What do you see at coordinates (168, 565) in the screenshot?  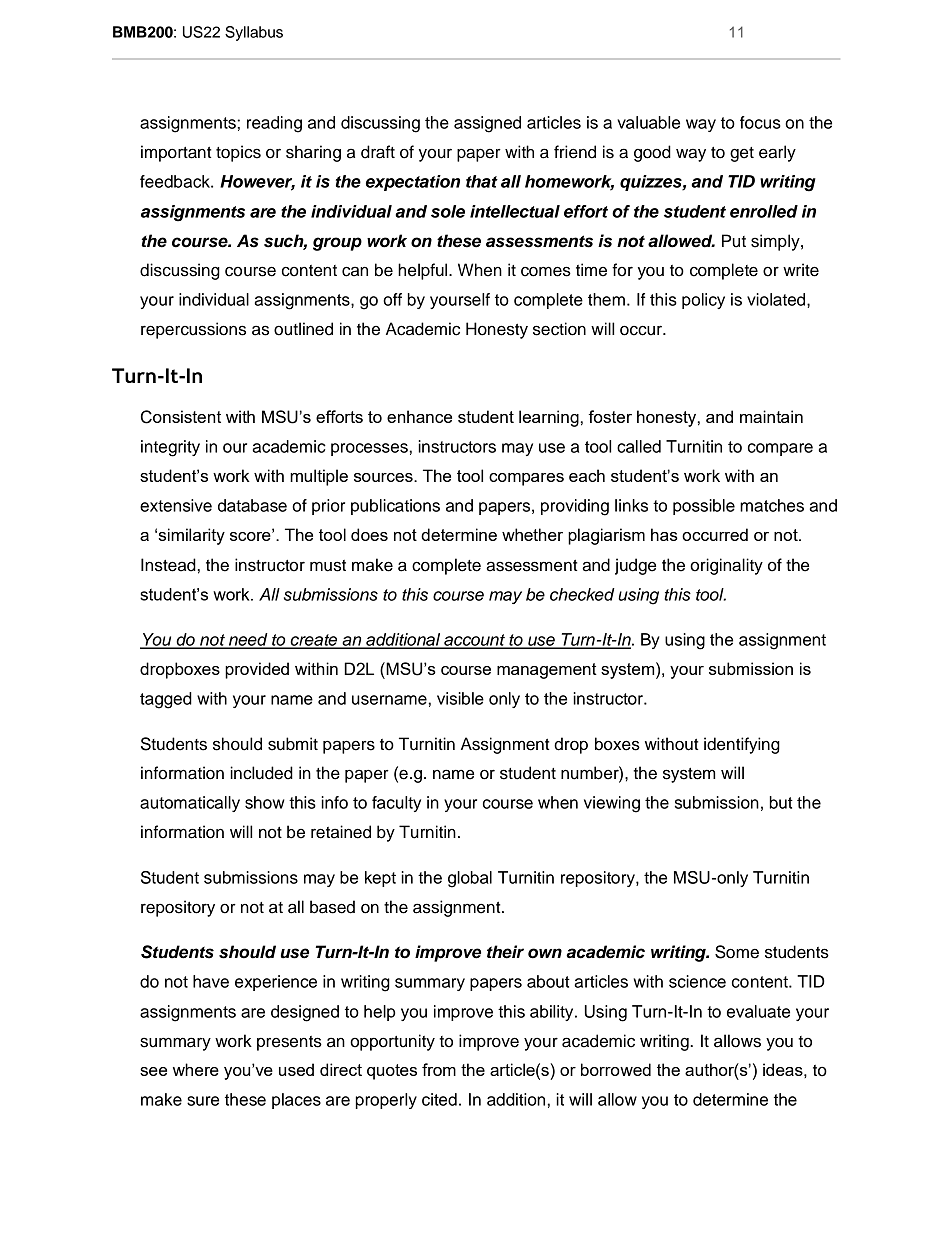 I see `Instead` at bounding box center [168, 565].
